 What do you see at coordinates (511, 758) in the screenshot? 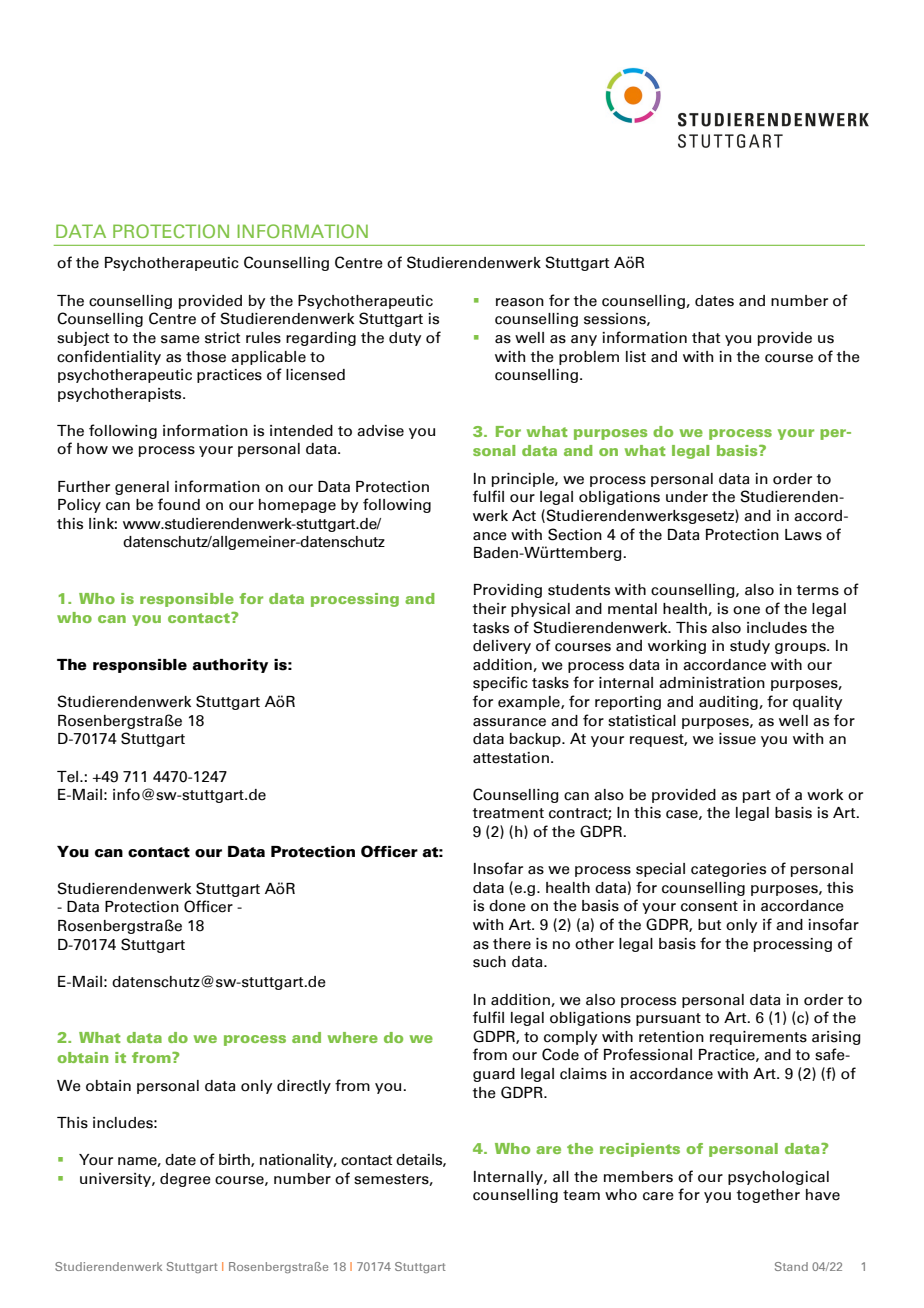
I see `attestation` at bounding box center [511, 758].
